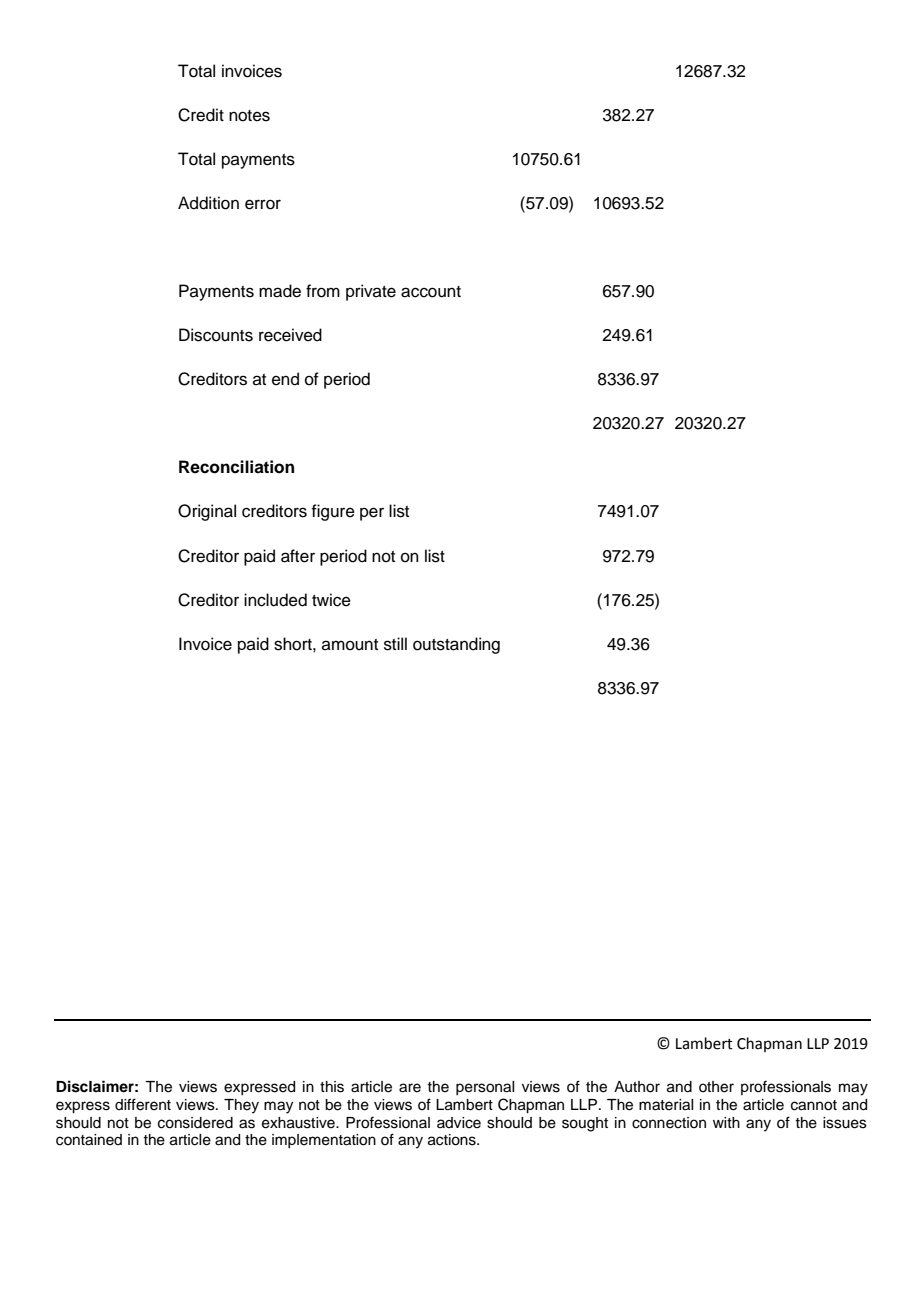 This screenshot has width=924, height=1308. What do you see at coordinates (716, 1087) in the screenshot?
I see `other` at bounding box center [716, 1087].
